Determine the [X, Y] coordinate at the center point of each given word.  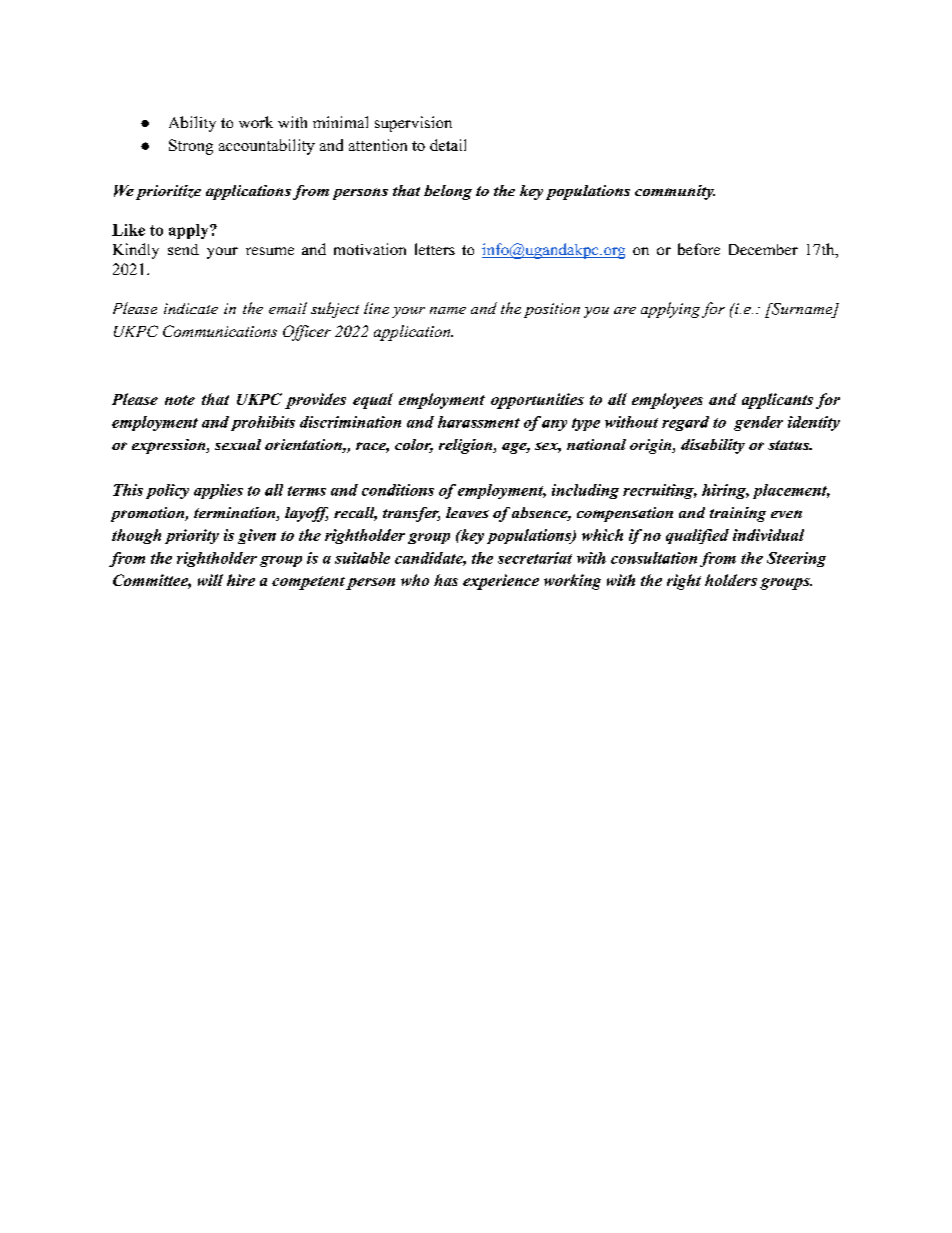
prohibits [263, 423]
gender [758, 423]
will [210, 580]
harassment [479, 422]
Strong [191, 147]
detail [448, 145]
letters [435, 249]
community [675, 192]
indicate [191, 308]
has [446, 580]
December [763, 249]
